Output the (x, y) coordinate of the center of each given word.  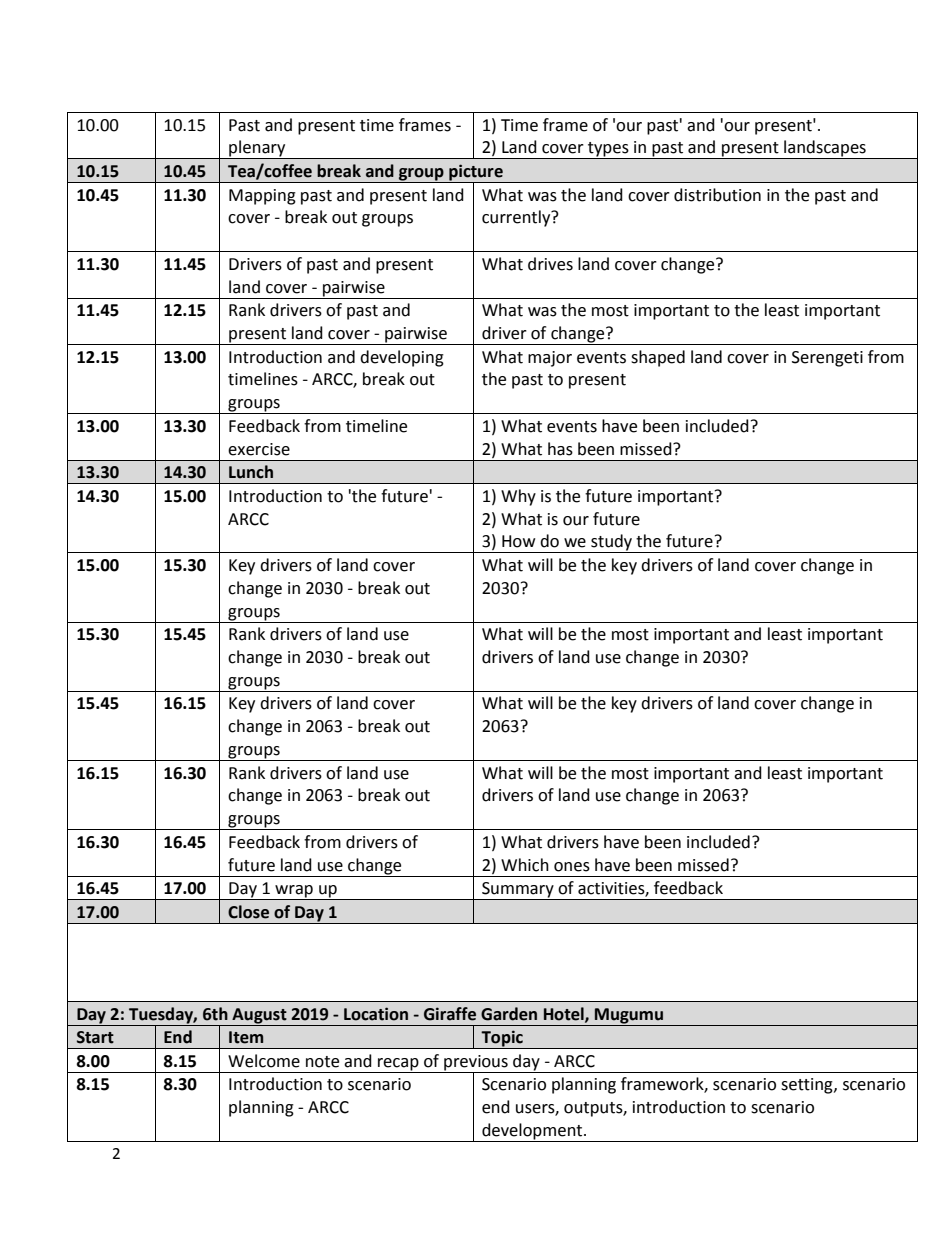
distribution (717, 195)
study (612, 543)
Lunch (251, 472)
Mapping (262, 197)
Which (525, 865)
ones (572, 867)
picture (476, 173)
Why (518, 497)
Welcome (264, 1061)
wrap (294, 892)
